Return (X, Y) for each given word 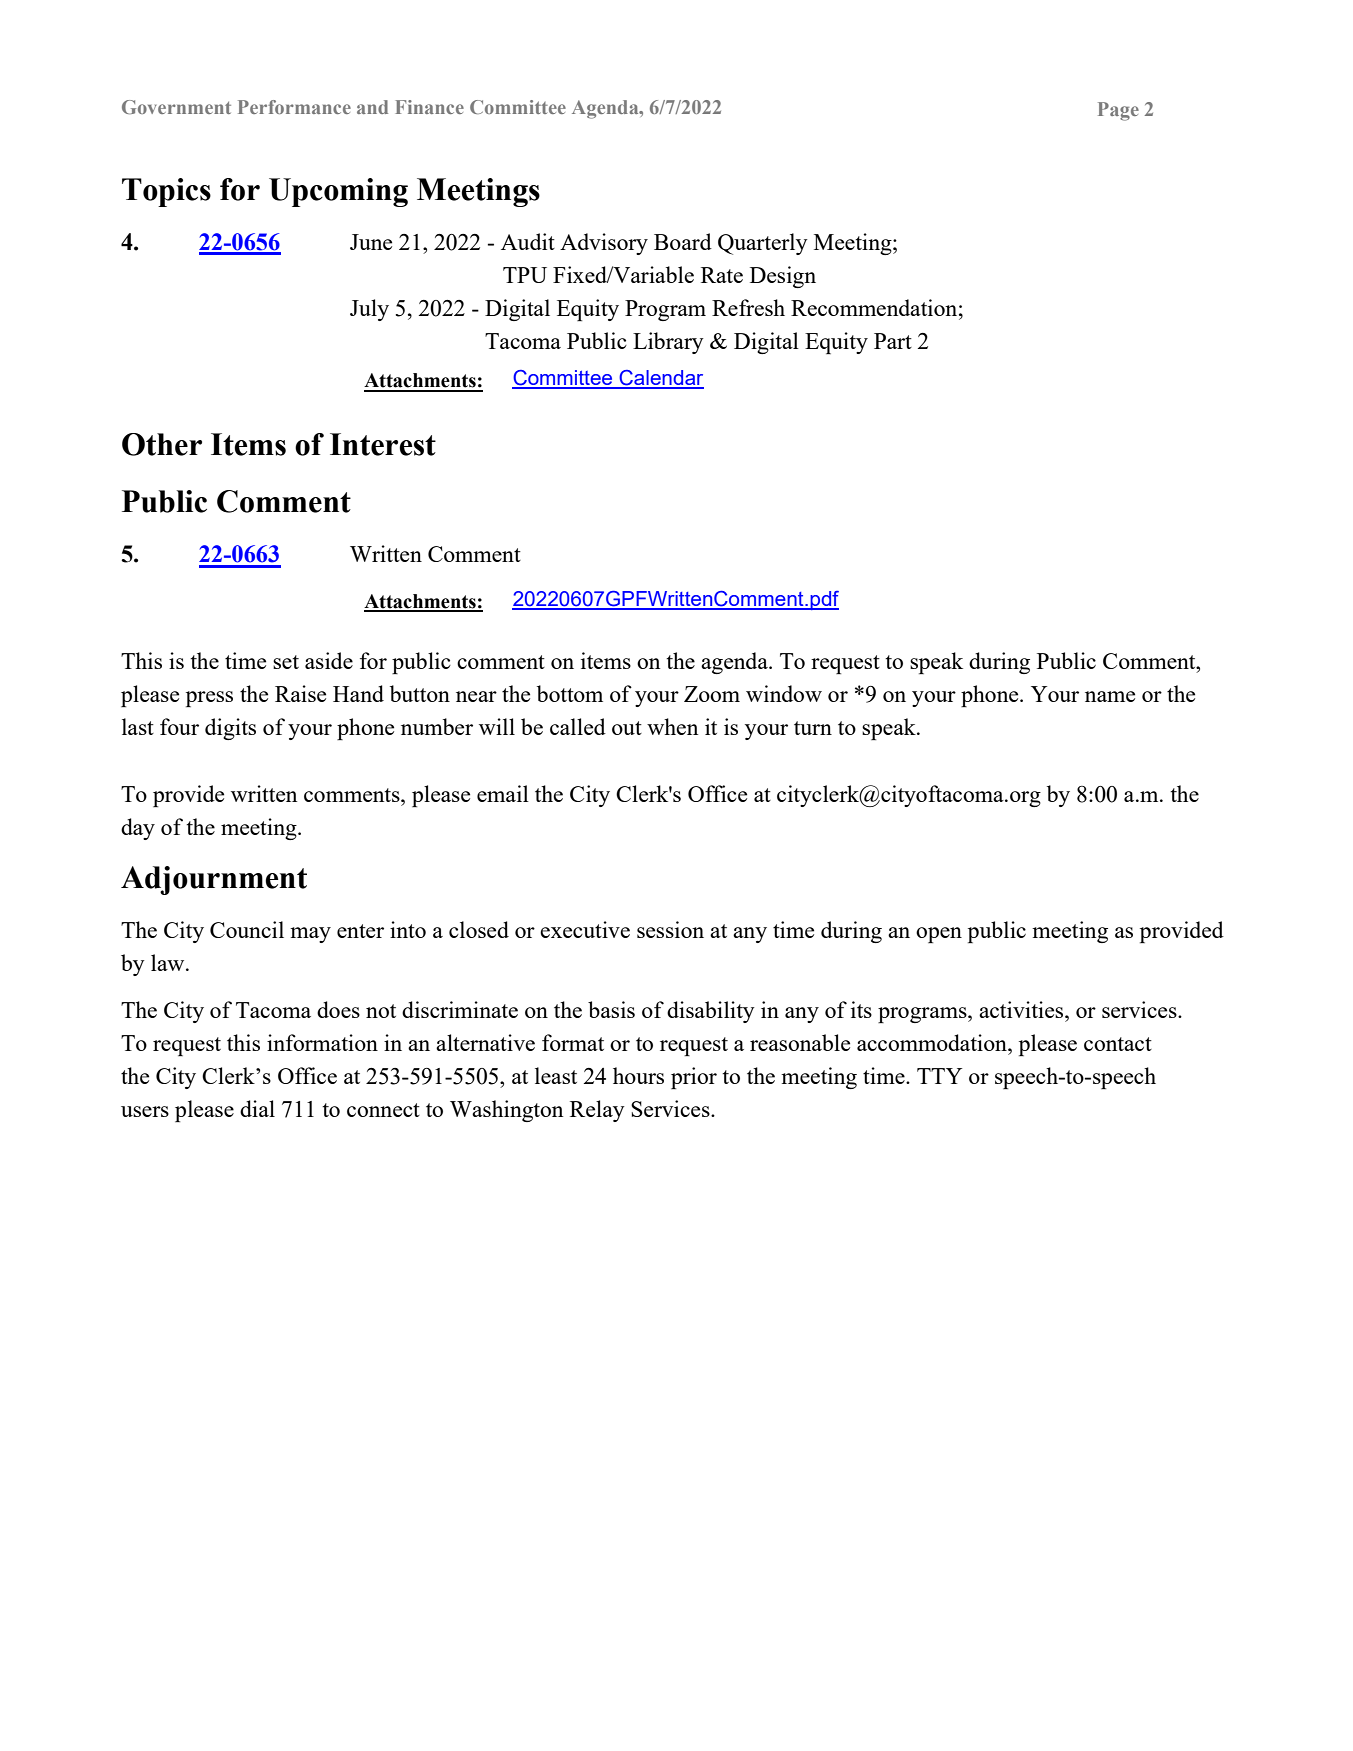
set (286, 662)
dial (257, 1108)
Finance (429, 107)
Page (1118, 111)
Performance (294, 107)
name (1110, 696)
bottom (570, 693)
